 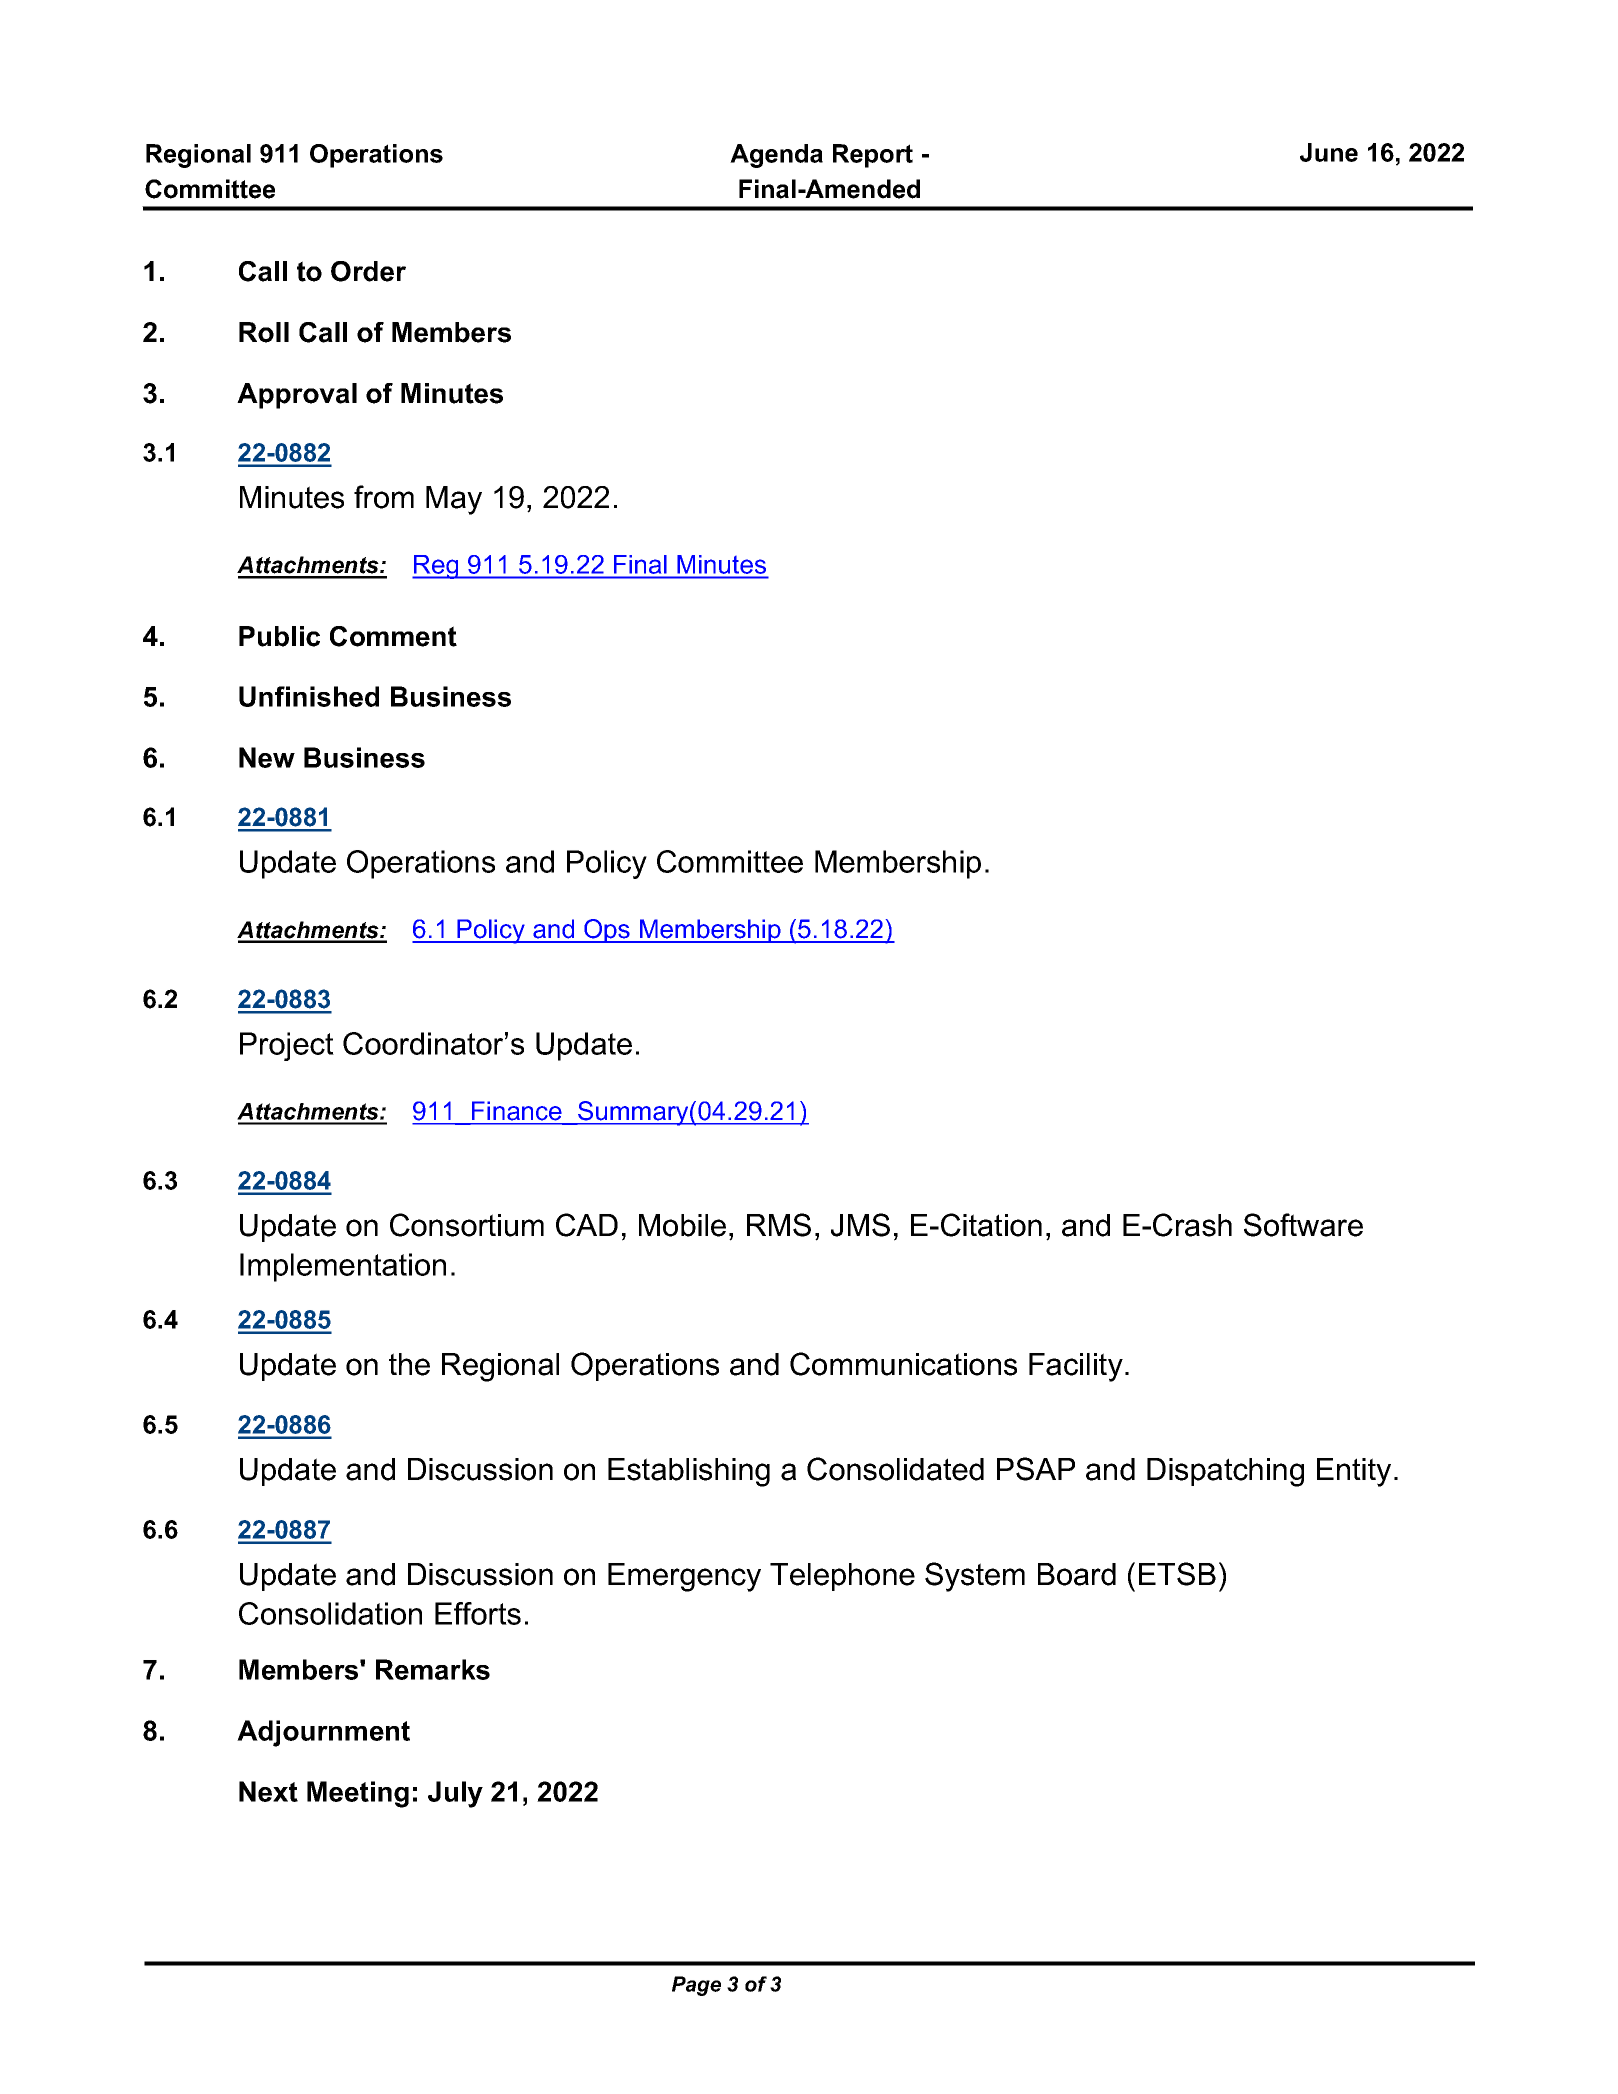 I want to click on Consolidation, so click(x=330, y=1613).
